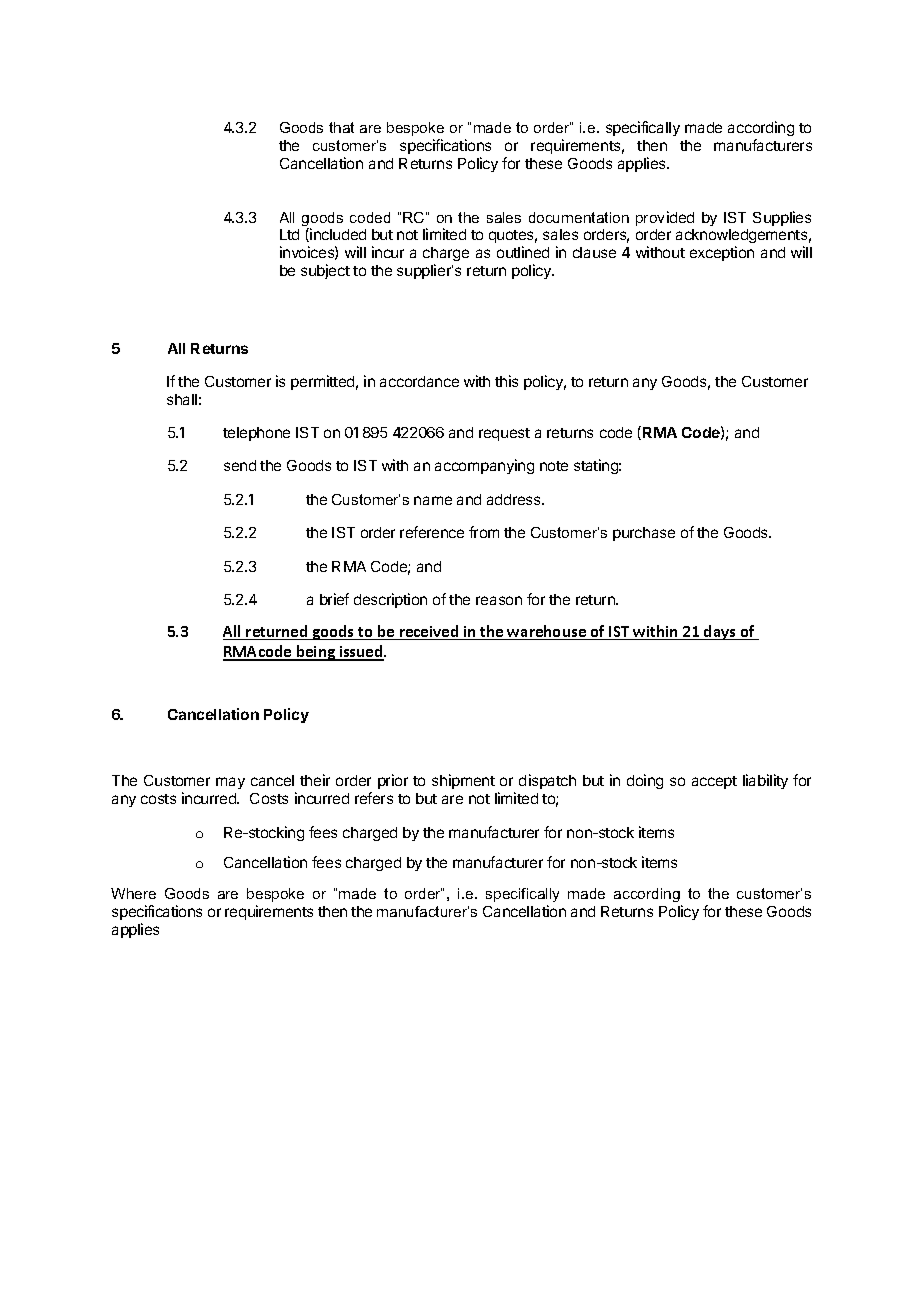 Image resolution: width=924 pixels, height=1307 pixels. I want to click on provided, so click(665, 218).
